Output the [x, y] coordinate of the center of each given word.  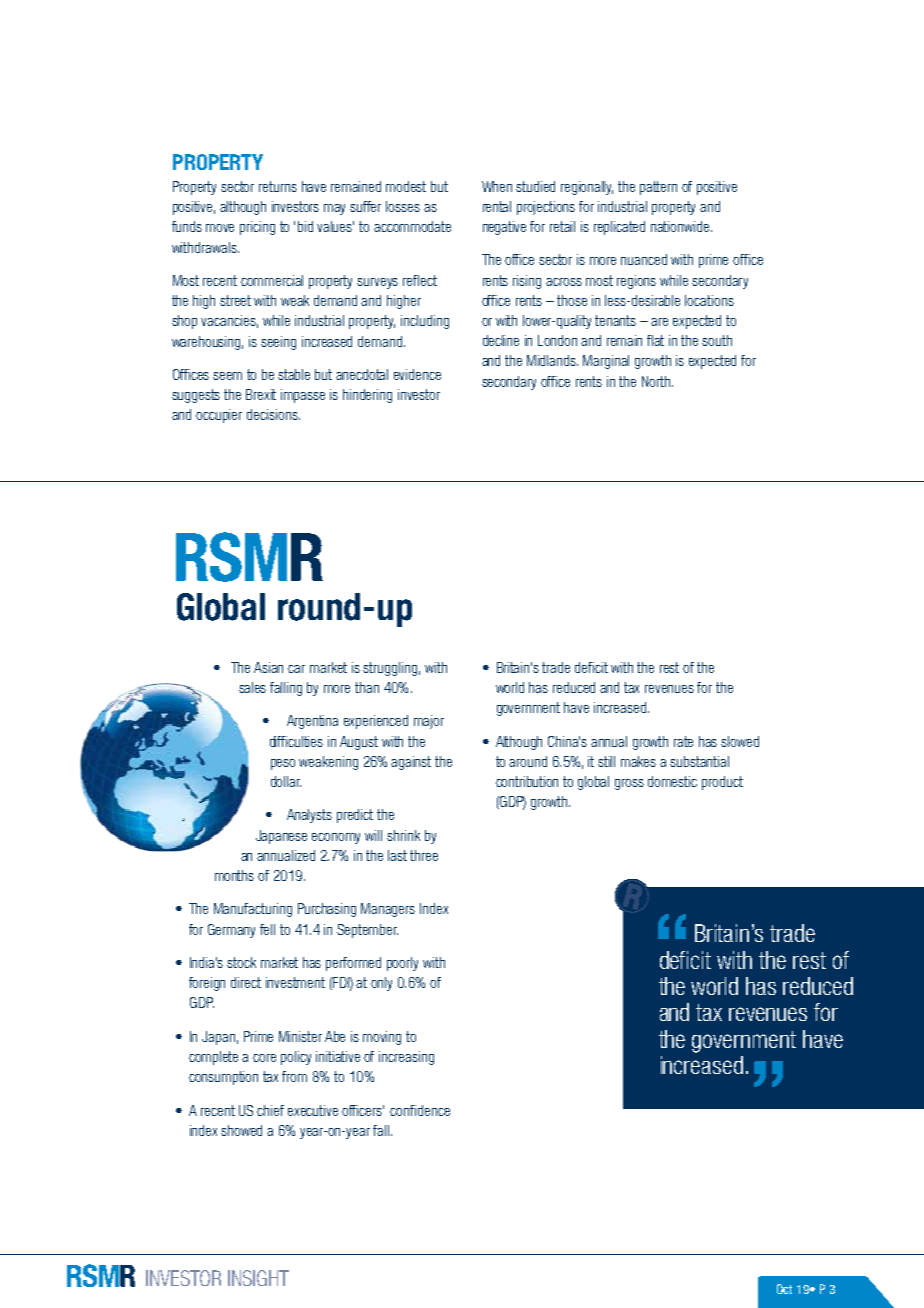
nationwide [681, 226]
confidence [420, 1110]
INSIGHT [258, 1278]
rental [497, 206]
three [424, 855]
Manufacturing [253, 910]
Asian [268, 667]
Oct [784, 1289]
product [722, 783]
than [367, 687]
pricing [257, 228]
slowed [740, 741]
